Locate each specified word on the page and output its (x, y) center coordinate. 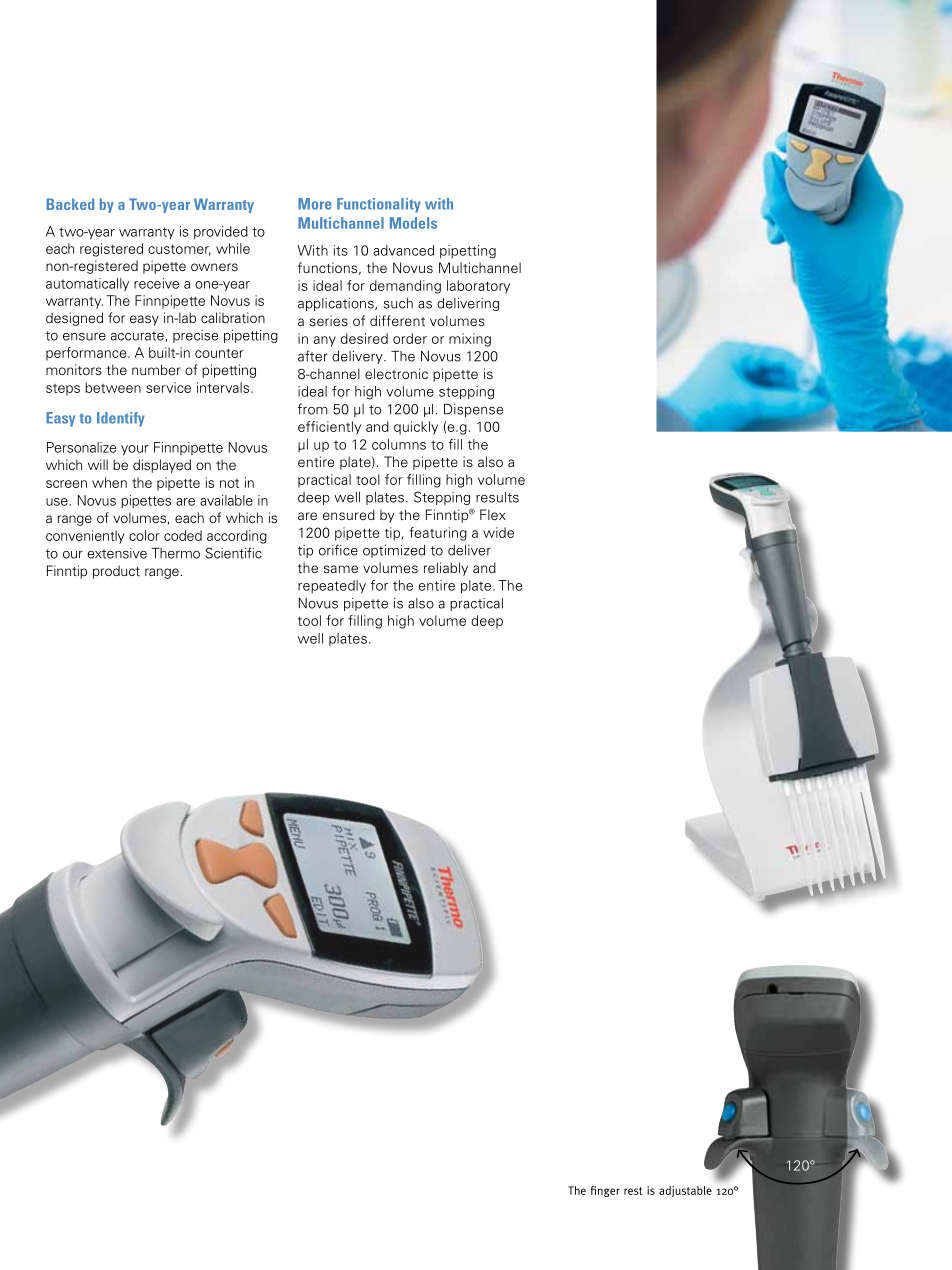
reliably (446, 569)
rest (633, 1191)
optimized (394, 551)
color (144, 535)
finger (605, 1191)
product (116, 572)
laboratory (478, 287)
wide (498, 532)
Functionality (379, 205)
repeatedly (332, 587)
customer (179, 250)
